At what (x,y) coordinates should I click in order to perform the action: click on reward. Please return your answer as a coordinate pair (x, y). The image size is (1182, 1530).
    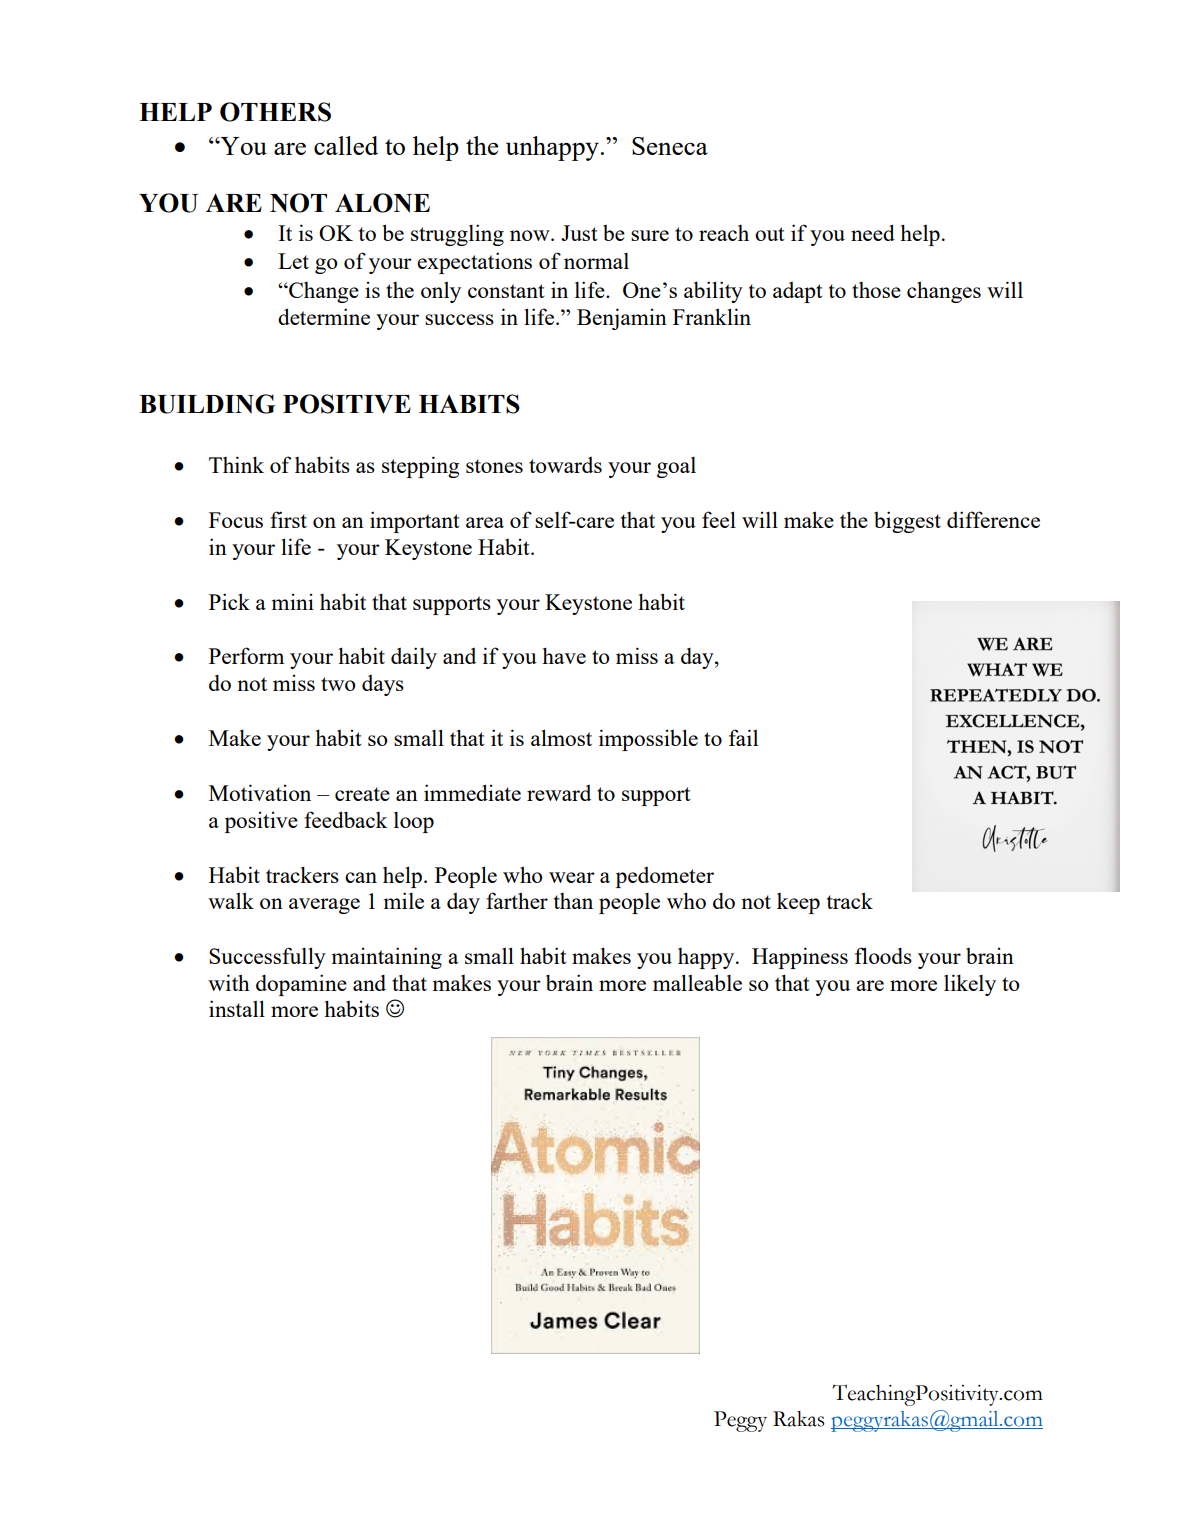
    Looking at the image, I should click on (559, 793).
